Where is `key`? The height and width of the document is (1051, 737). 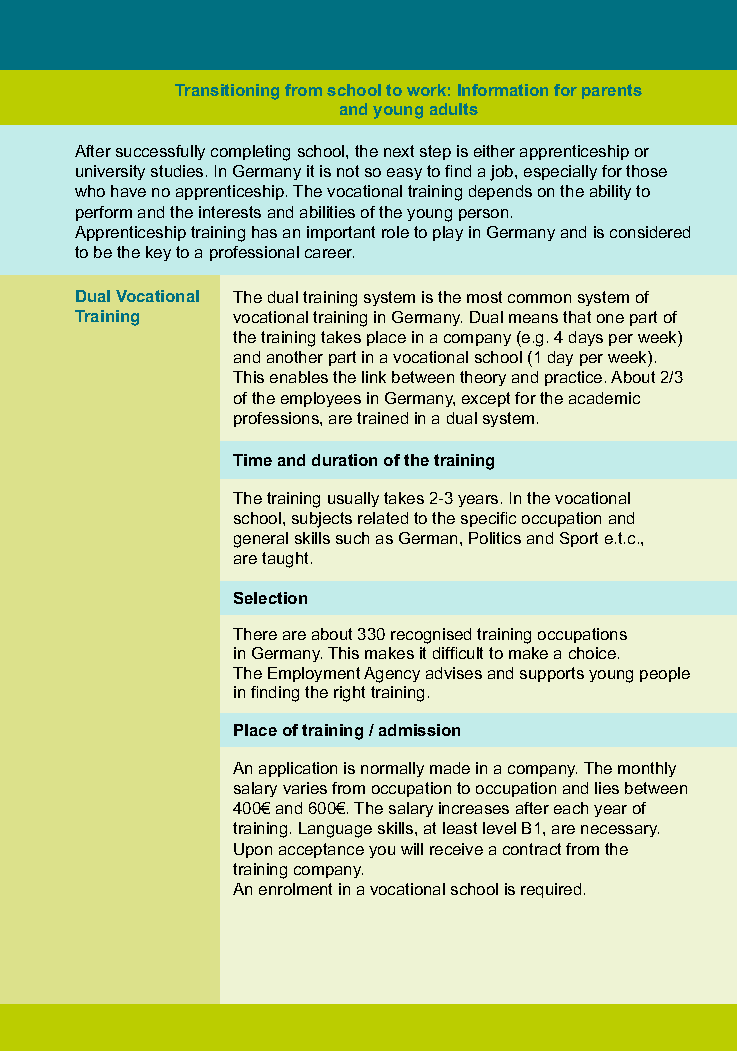 key is located at coordinates (158, 253).
